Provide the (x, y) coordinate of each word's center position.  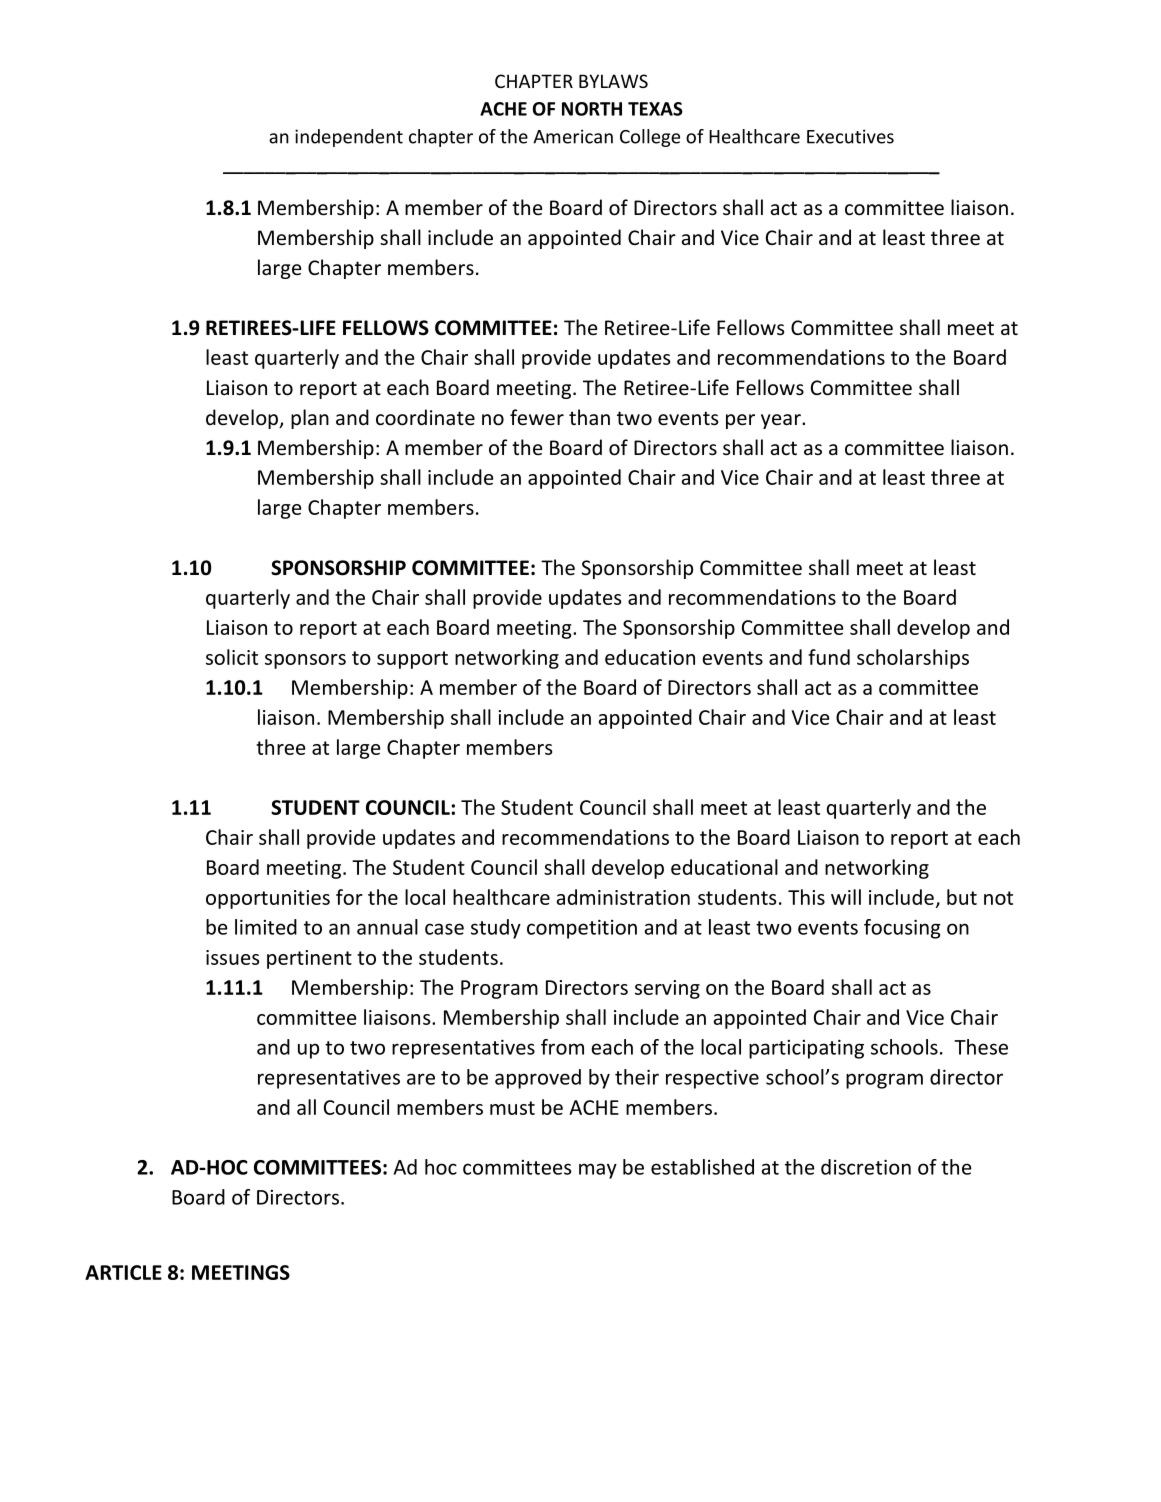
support (412, 660)
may (598, 1171)
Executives (850, 136)
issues (232, 957)
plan (310, 419)
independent (349, 138)
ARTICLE (123, 1272)
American (573, 136)
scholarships (913, 659)
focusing (902, 929)
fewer (537, 417)
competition (582, 929)
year (782, 421)
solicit (232, 657)
